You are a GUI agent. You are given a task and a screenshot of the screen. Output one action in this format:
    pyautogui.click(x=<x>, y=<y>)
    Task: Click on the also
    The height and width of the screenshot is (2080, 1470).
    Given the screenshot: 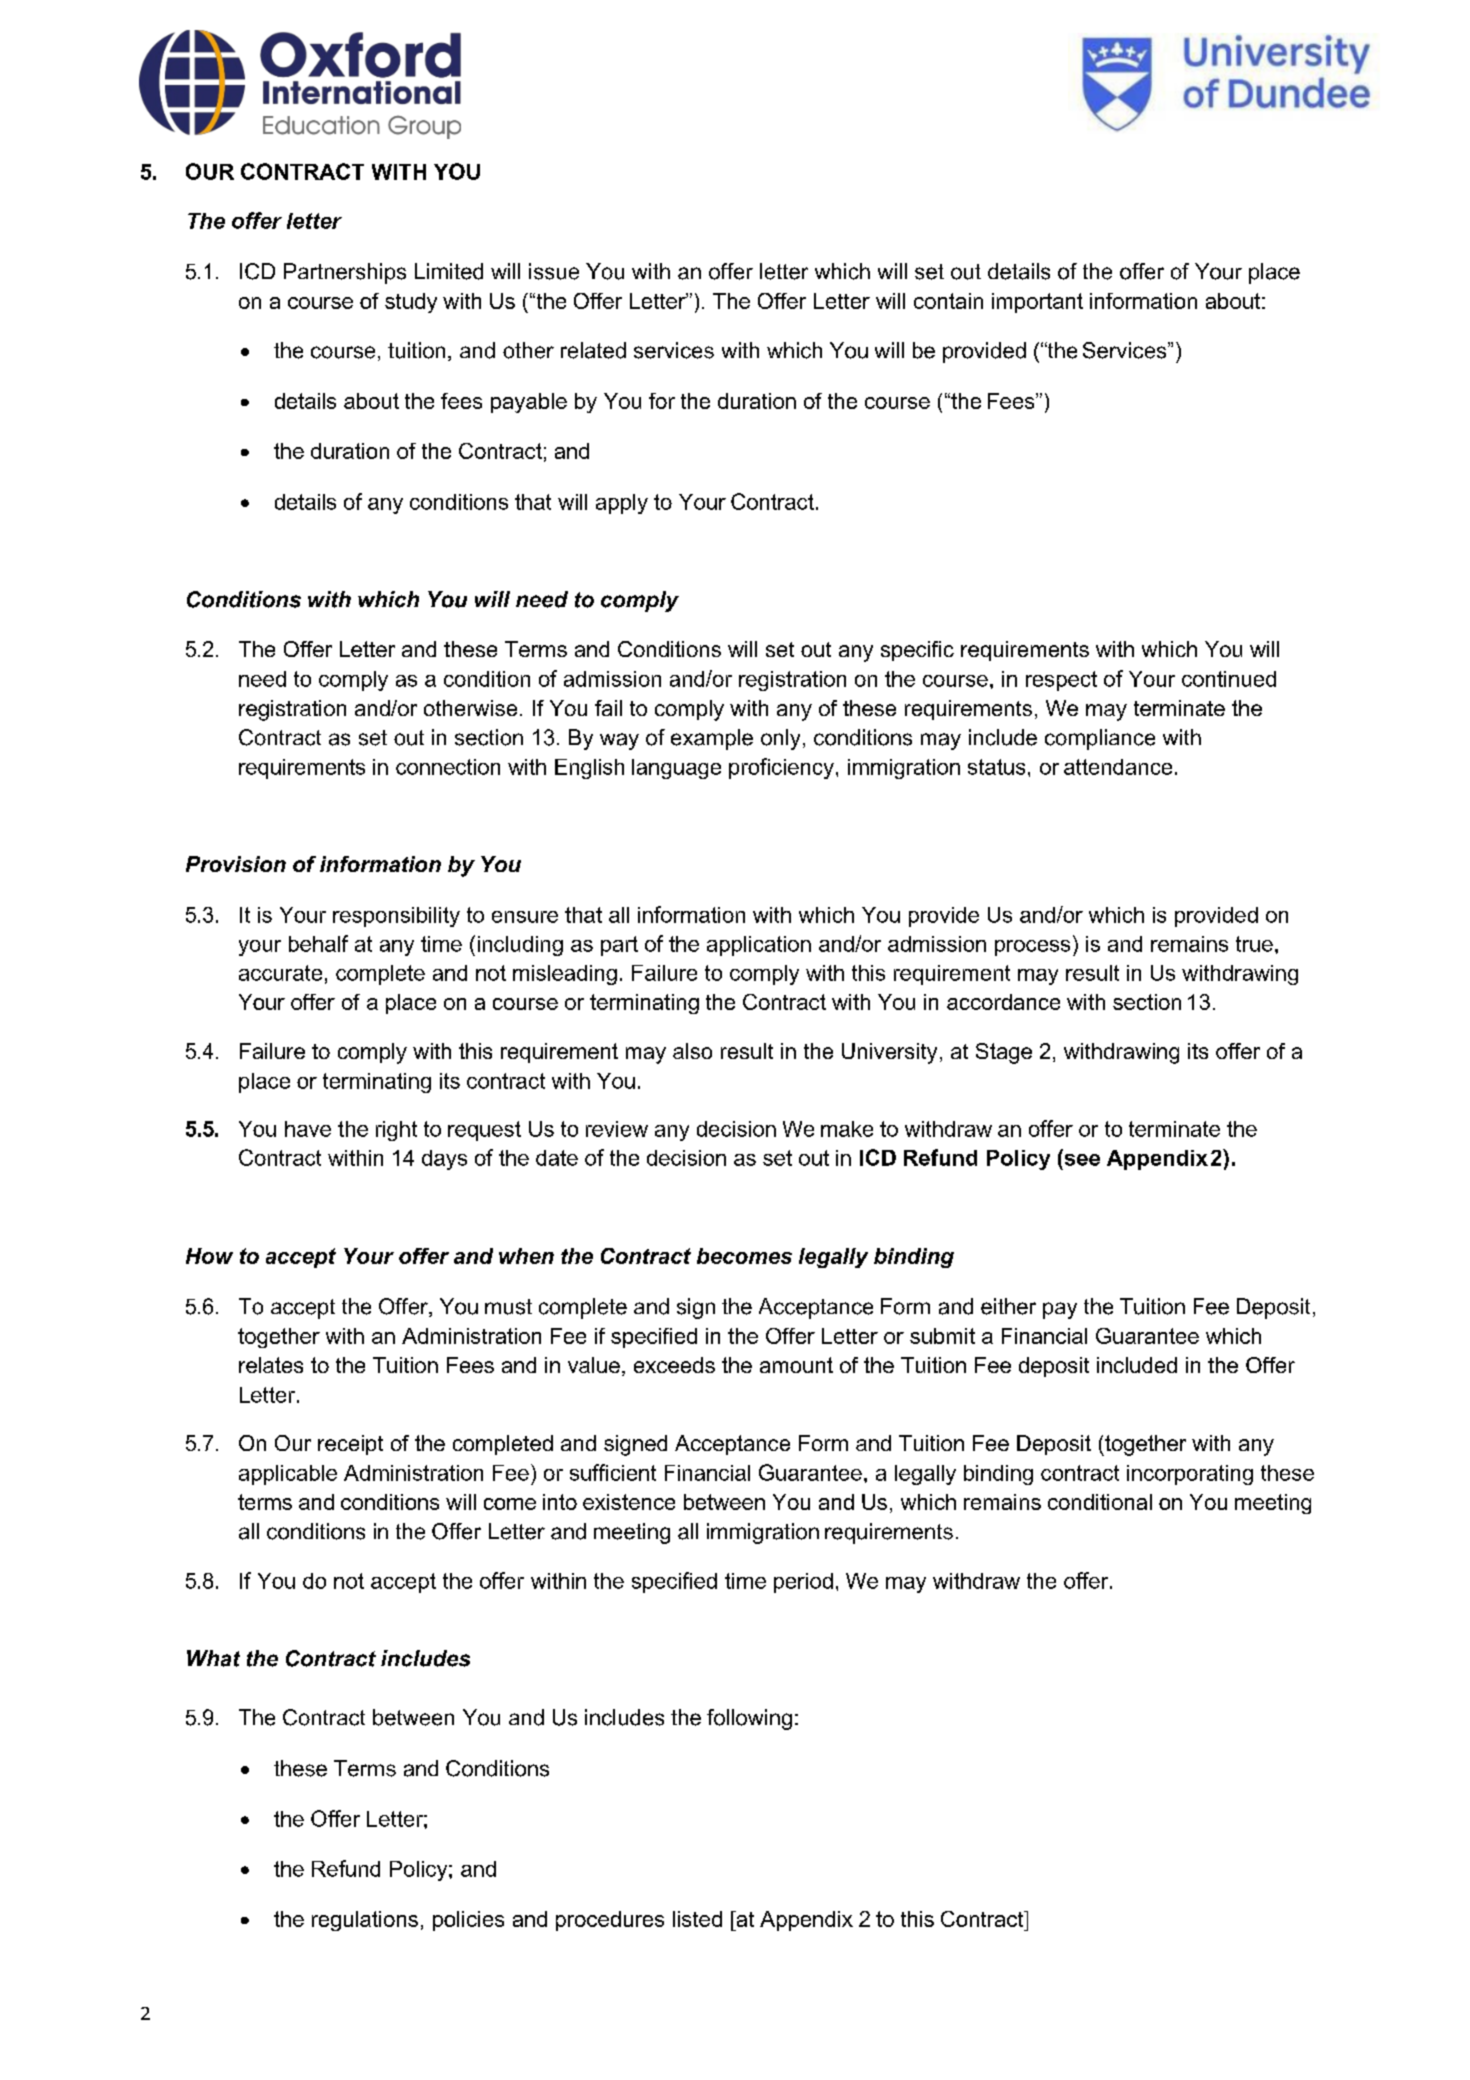 What is the action you would take?
    pyautogui.click(x=692, y=1051)
